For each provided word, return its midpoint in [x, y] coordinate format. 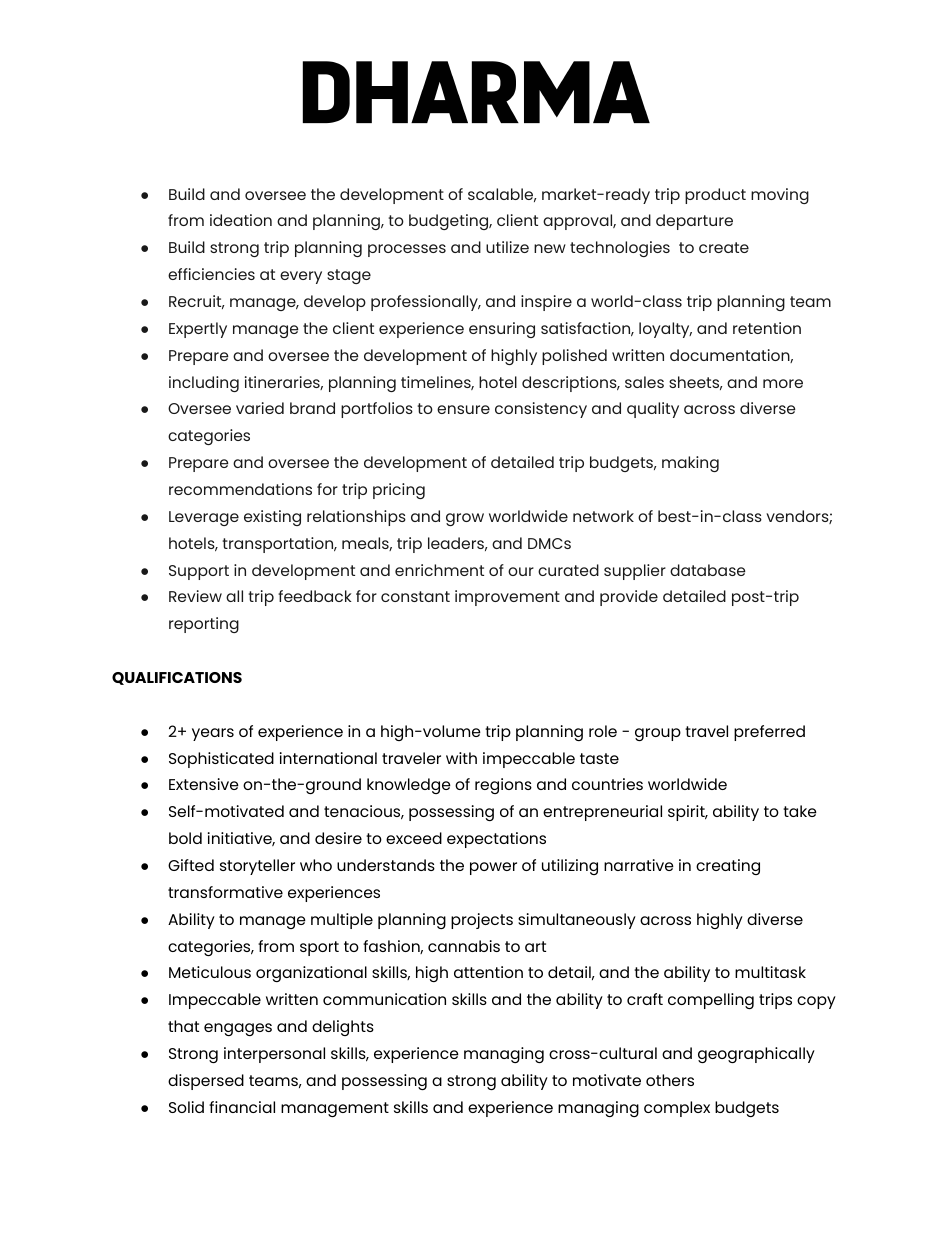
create [724, 247]
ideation [241, 220]
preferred [769, 733]
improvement [507, 598]
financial [242, 1107]
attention [488, 972]
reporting [204, 625]
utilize [507, 247]
